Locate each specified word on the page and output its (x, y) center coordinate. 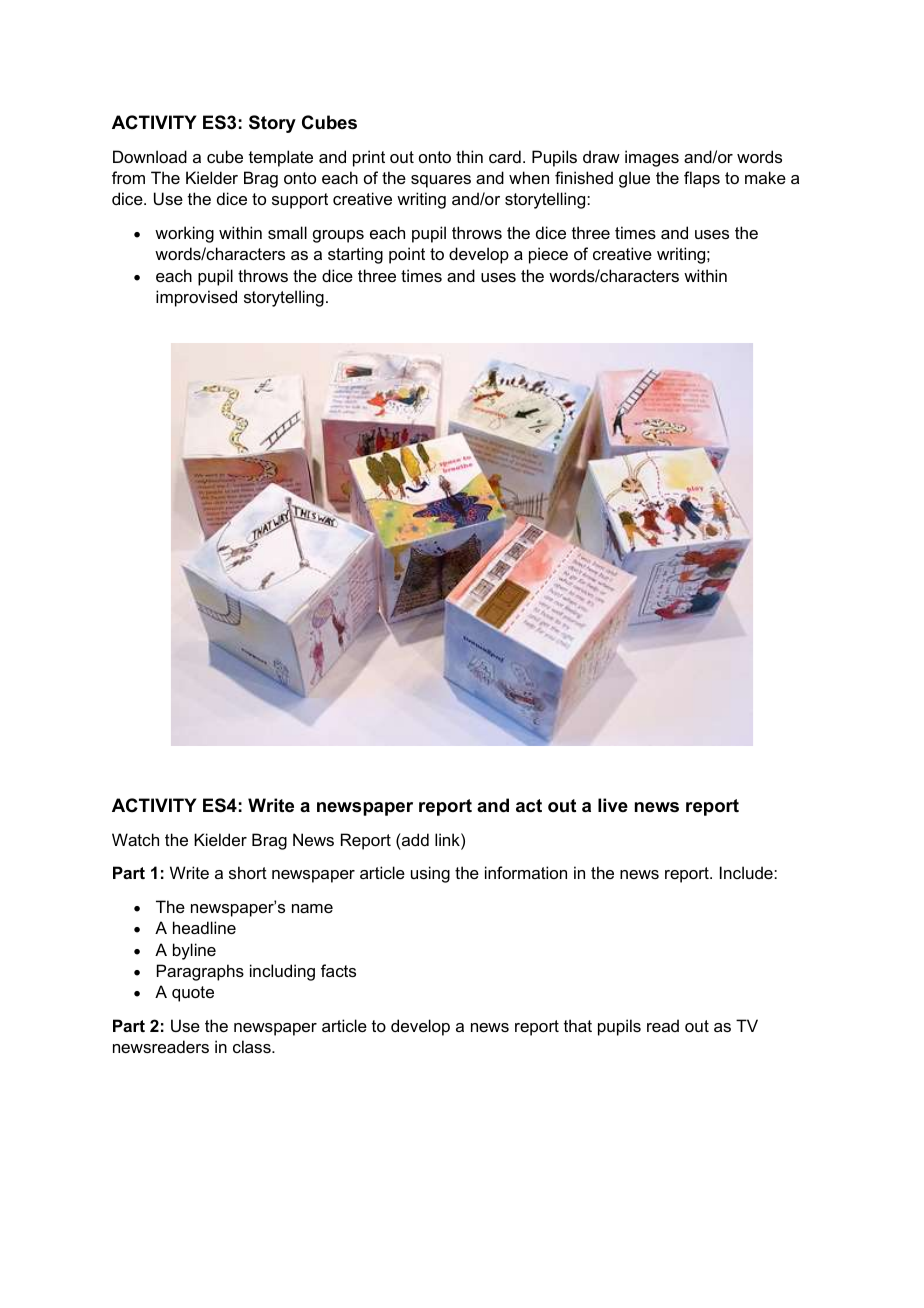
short (248, 872)
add (414, 839)
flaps (702, 179)
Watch (135, 839)
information (526, 872)
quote (193, 994)
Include (747, 872)
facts (338, 970)
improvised (196, 298)
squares (441, 181)
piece (548, 255)
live (613, 805)
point (407, 255)
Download (150, 156)
